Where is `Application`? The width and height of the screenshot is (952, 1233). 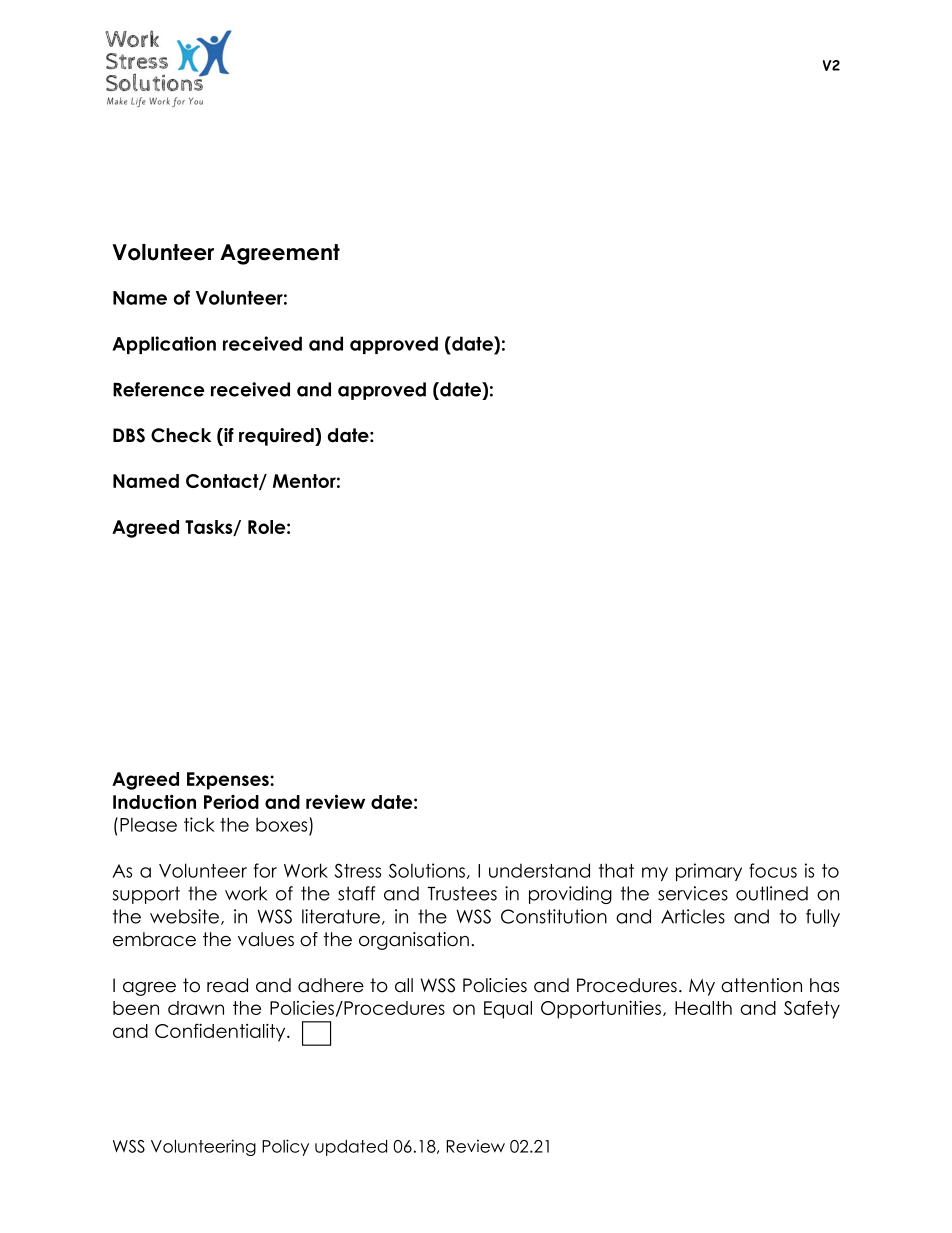 Application is located at coordinates (164, 345).
